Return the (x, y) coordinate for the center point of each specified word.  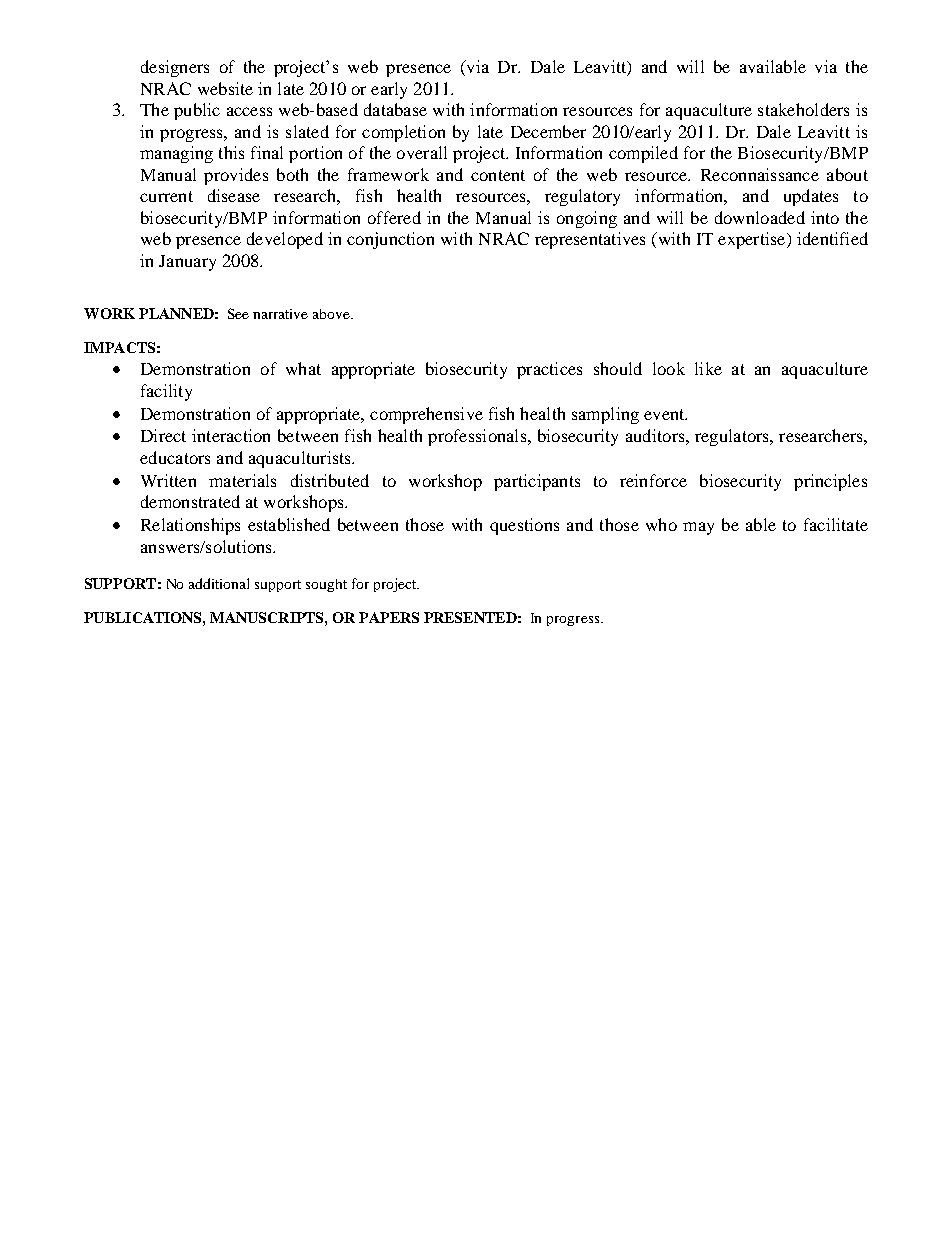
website (225, 88)
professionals (478, 437)
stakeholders (803, 109)
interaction (231, 435)
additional (219, 583)
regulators (733, 437)
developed (285, 240)
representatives (590, 240)
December (548, 131)
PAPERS (389, 617)
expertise (753, 240)
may (698, 528)
